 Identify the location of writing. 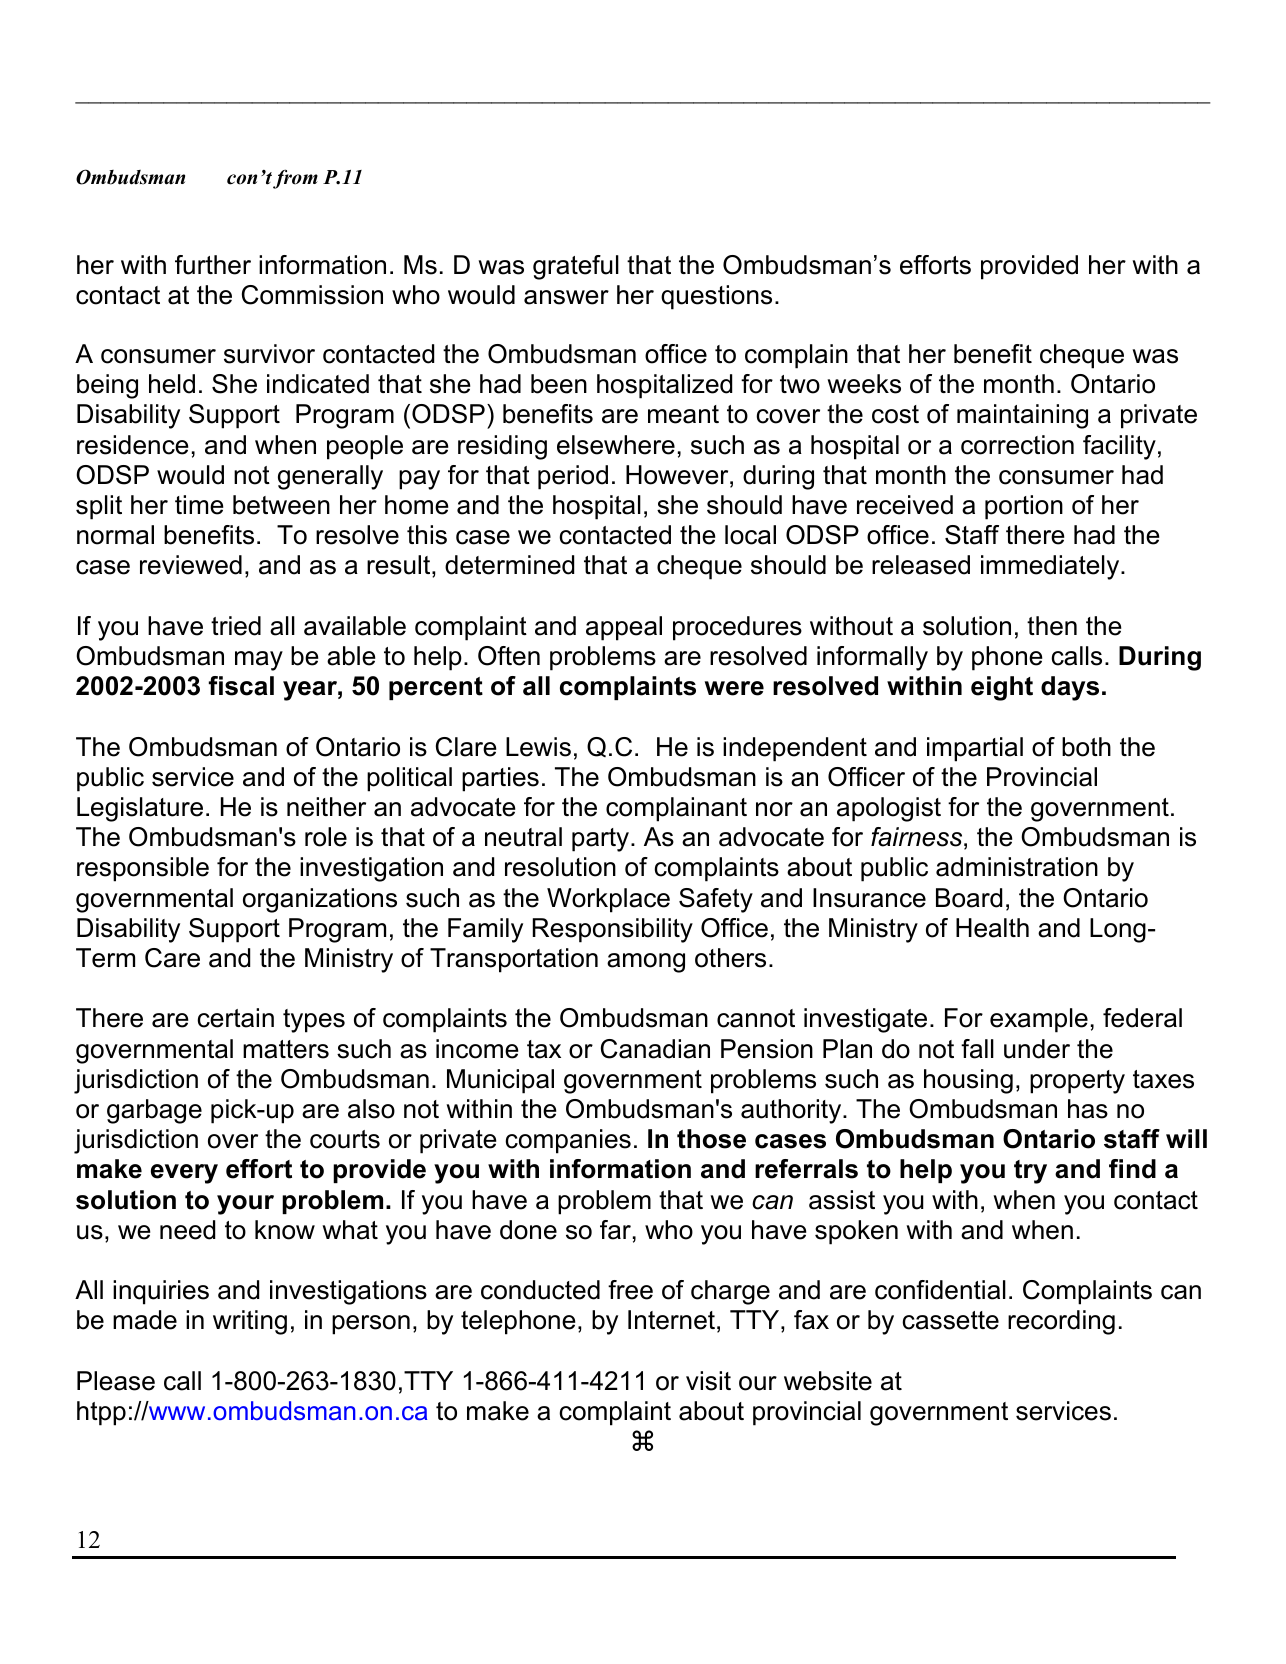
(250, 1322).
